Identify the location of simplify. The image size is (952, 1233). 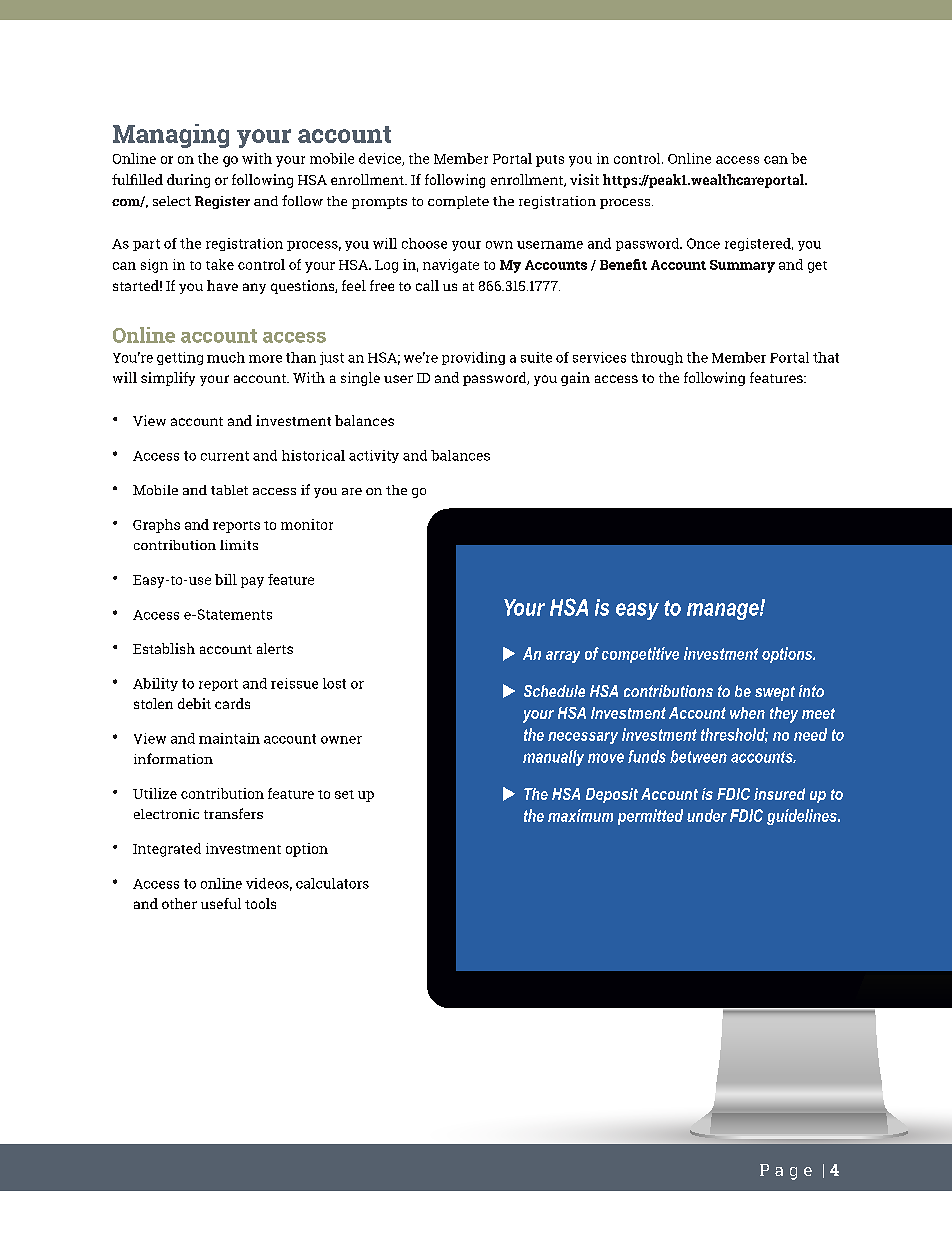
(168, 379).
